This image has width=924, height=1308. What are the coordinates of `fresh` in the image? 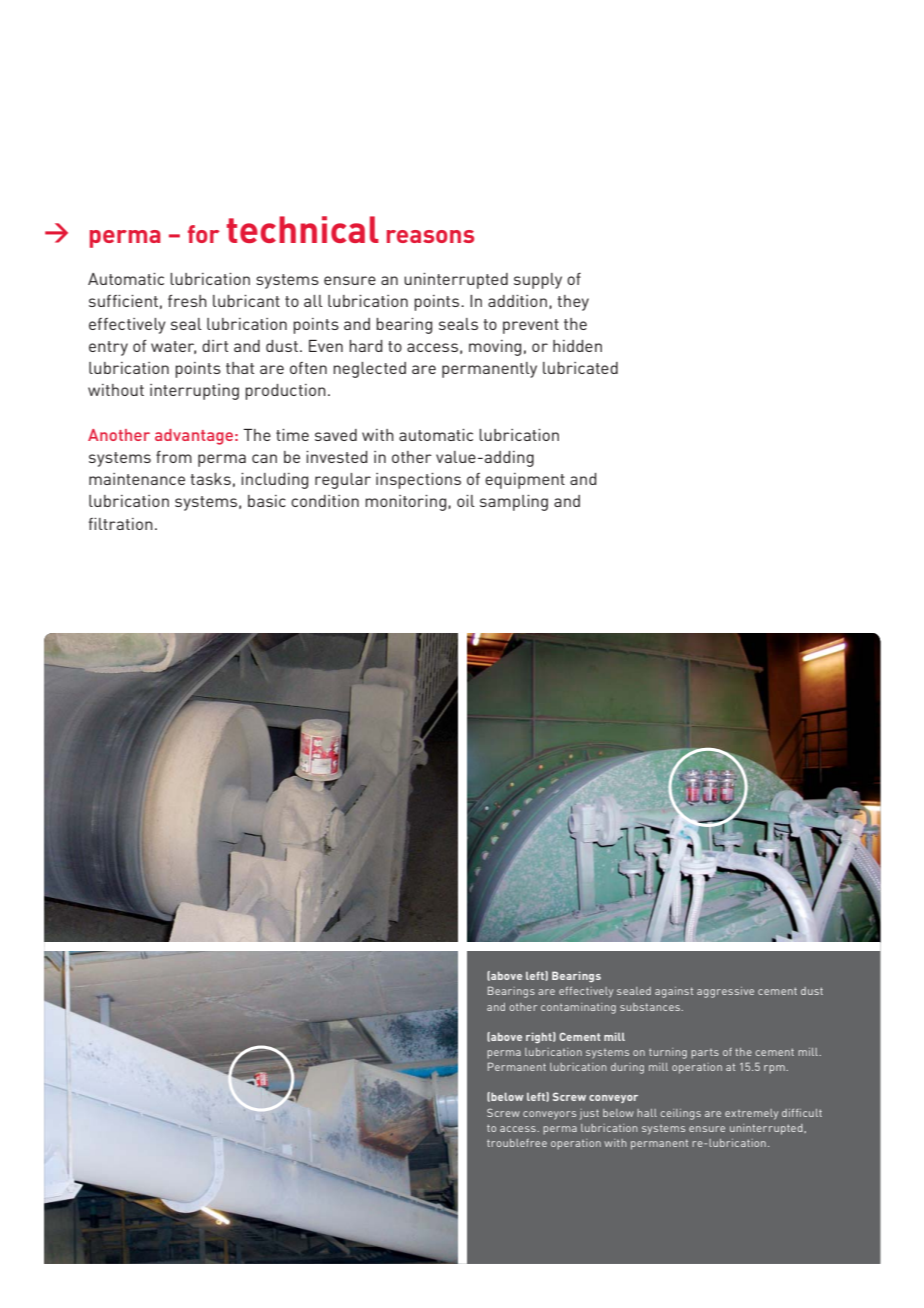 It's located at (187, 301).
